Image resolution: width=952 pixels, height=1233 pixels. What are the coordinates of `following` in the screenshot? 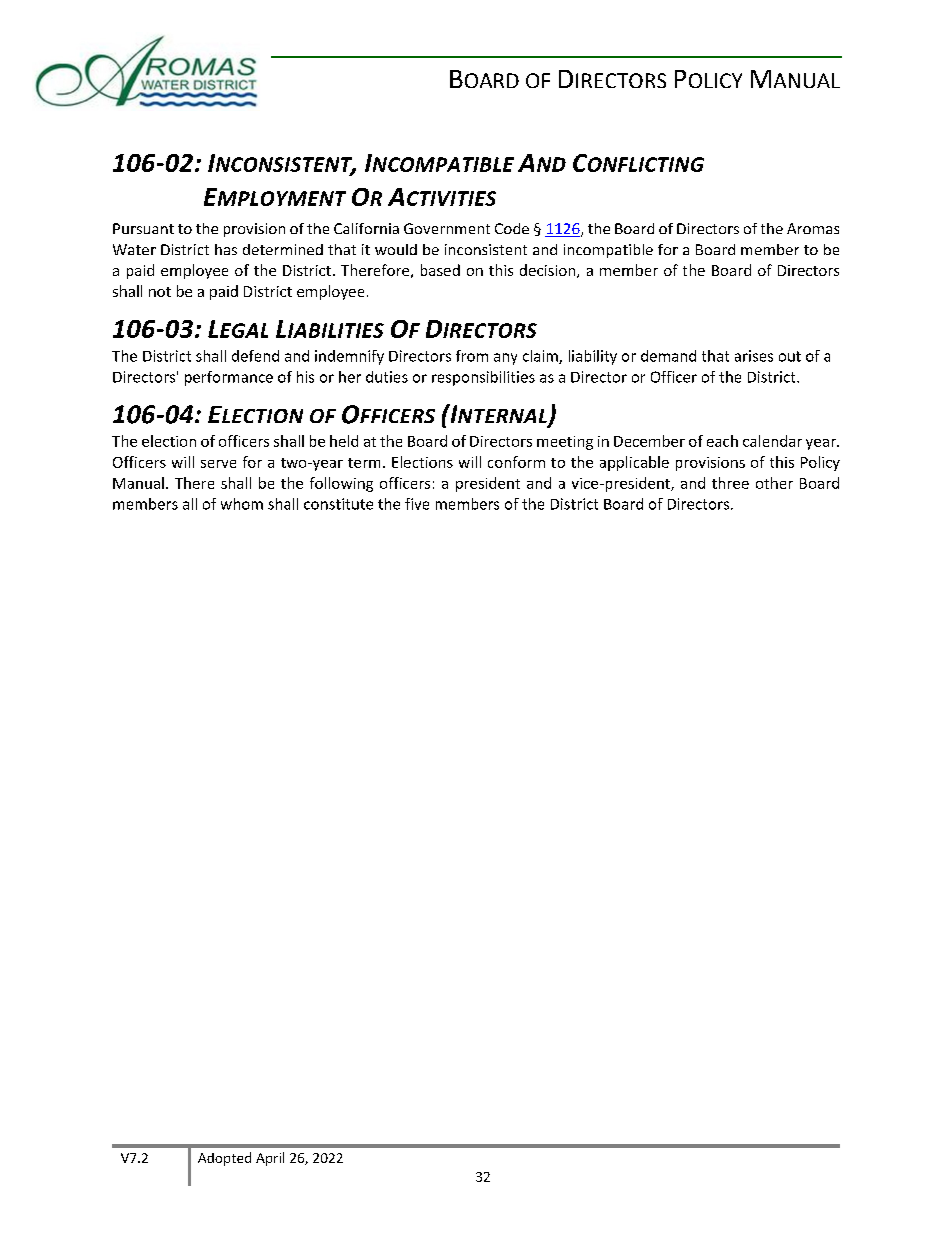 It's located at (341, 484).
